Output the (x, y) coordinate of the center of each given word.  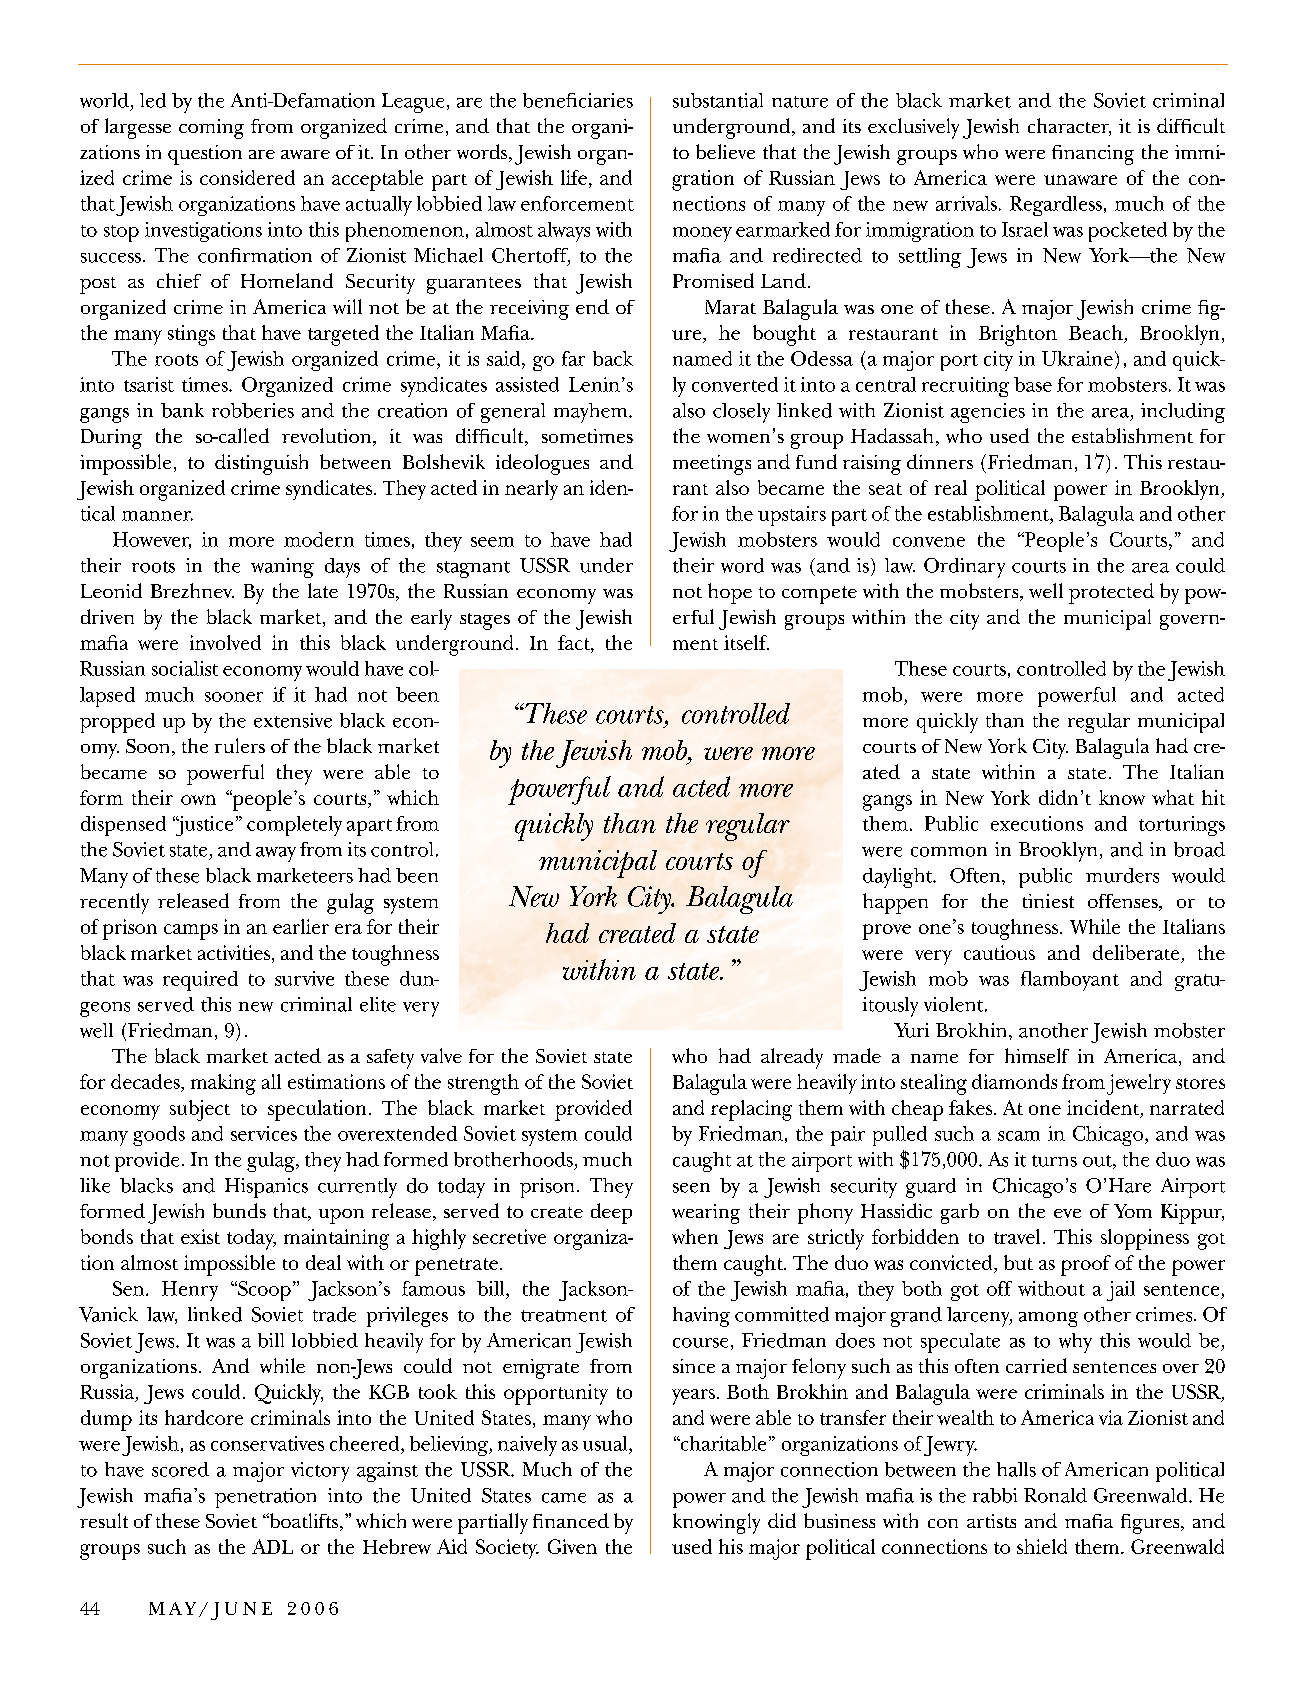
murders (1122, 875)
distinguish (261, 464)
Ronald (1055, 1495)
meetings (712, 465)
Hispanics (266, 1188)
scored (180, 1469)
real (951, 487)
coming (211, 129)
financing (1093, 155)
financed (571, 1520)
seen (691, 1188)
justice (203, 826)
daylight (899, 878)
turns (1054, 1161)
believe (725, 151)
